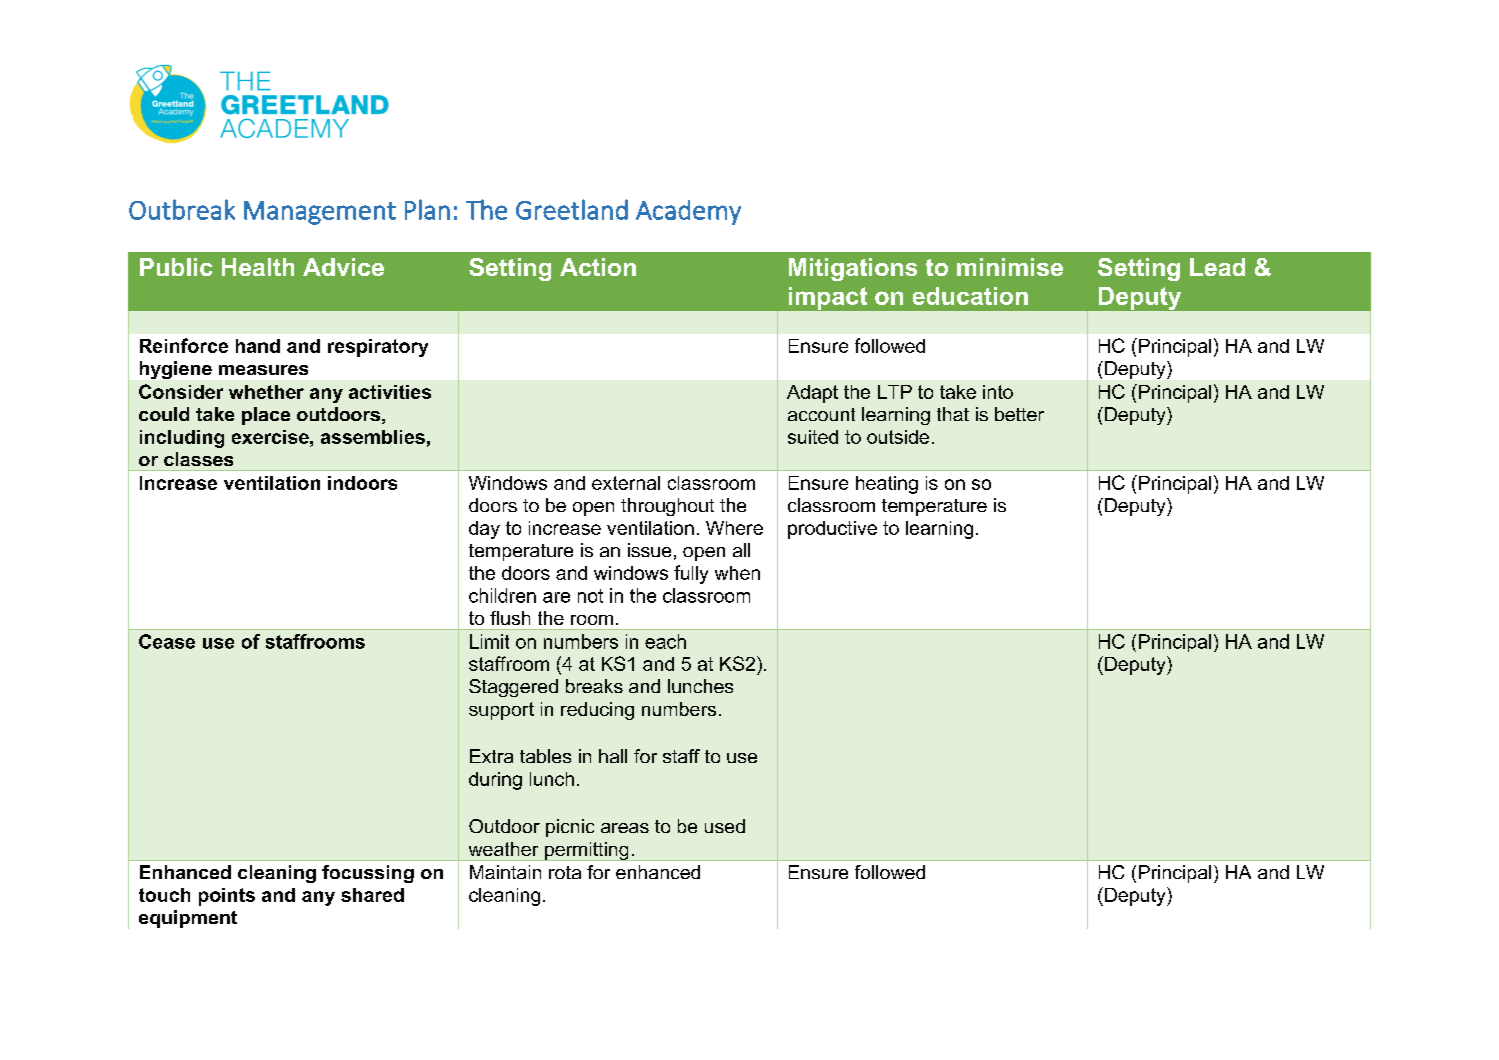 The height and width of the screenshot is (1060, 1499). I want to click on Cease, so click(167, 641).
